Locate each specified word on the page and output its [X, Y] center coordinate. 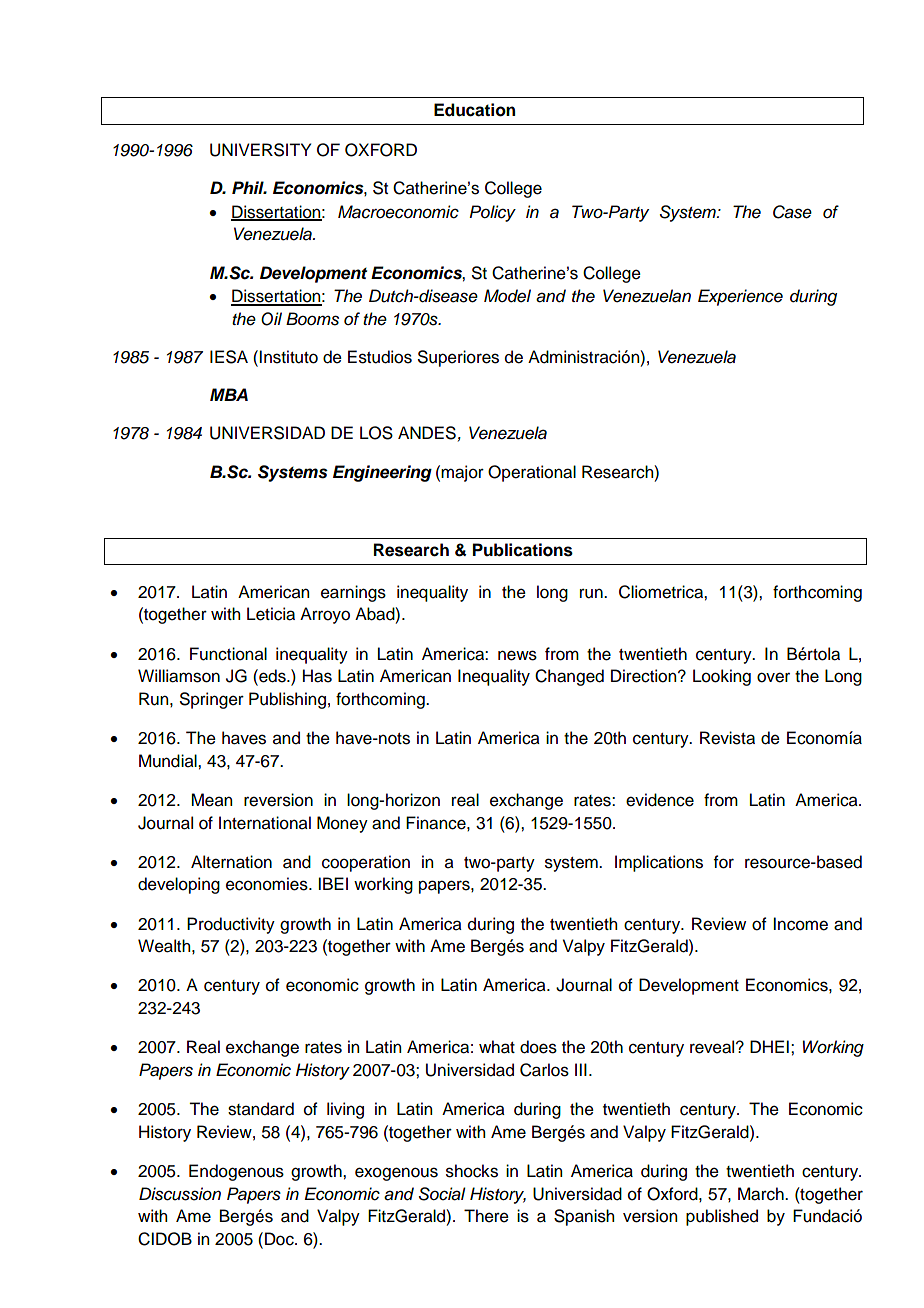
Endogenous [236, 1172]
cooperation [366, 863]
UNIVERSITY [260, 150]
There [486, 1216]
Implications [659, 863]
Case [792, 212]
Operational [532, 473]
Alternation [231, 862]
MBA [229, 394]
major [462, 473]
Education [474, 110]
